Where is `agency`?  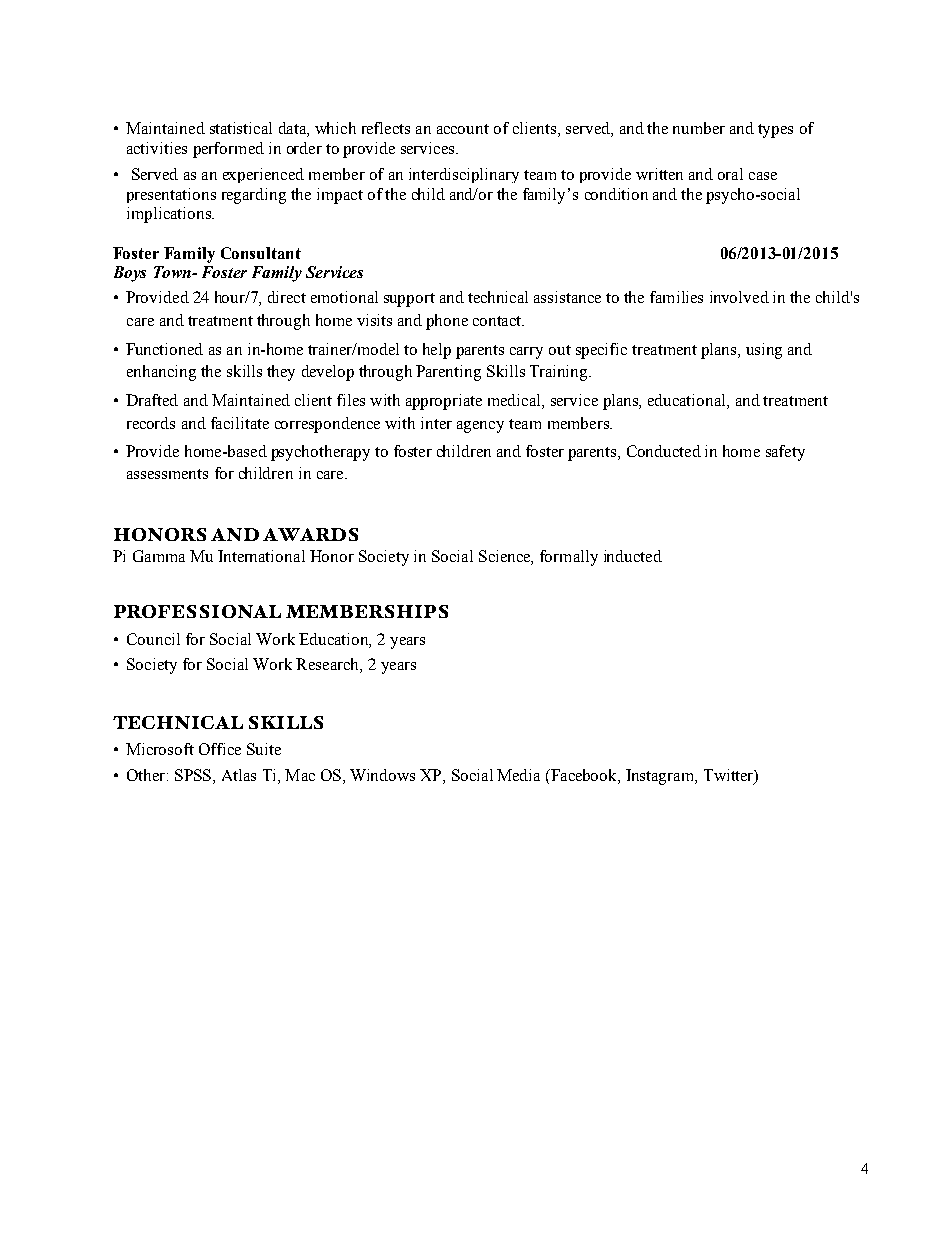
agency is located at coordinates (480, 427).
